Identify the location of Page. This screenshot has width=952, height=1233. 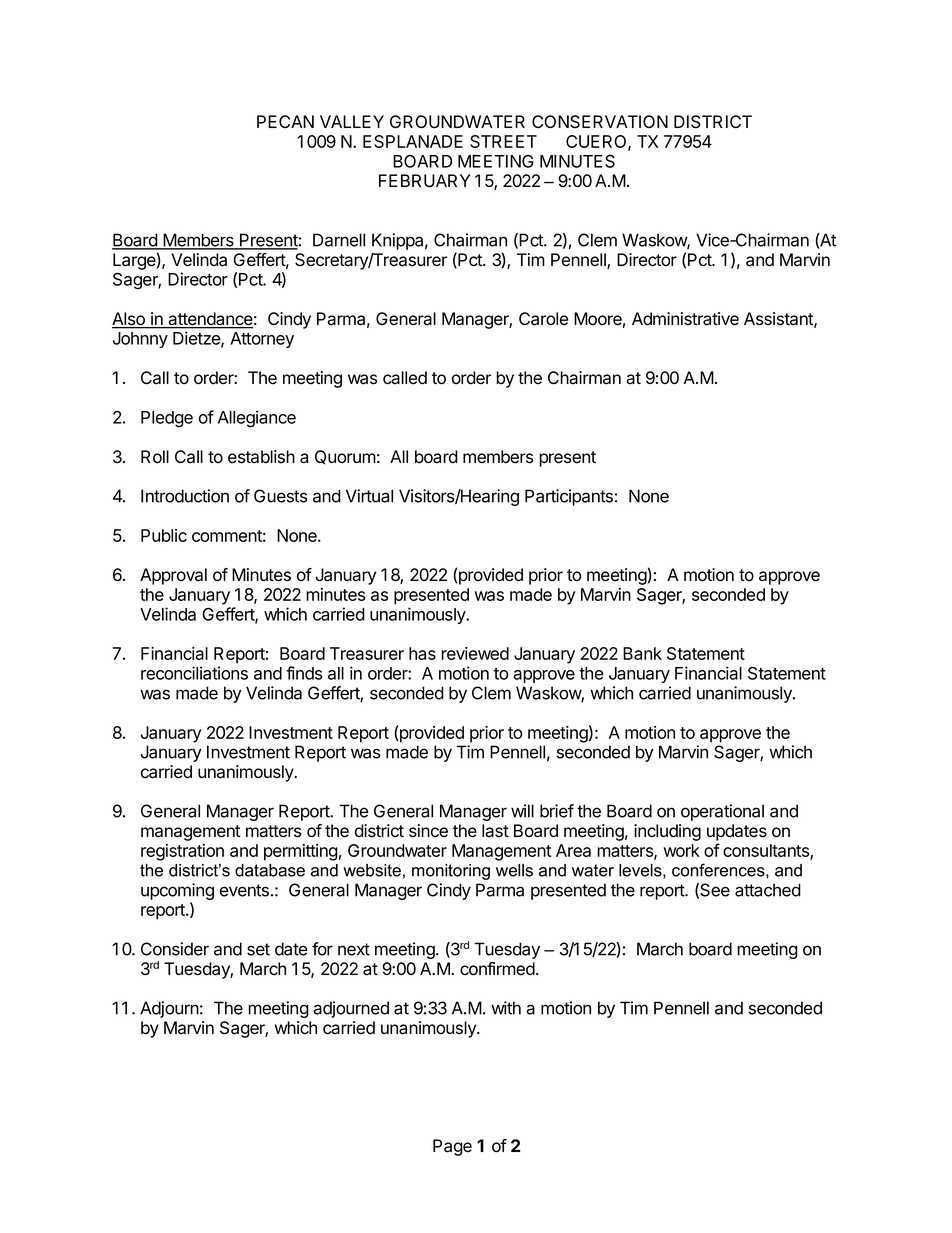
(452, 1147).
